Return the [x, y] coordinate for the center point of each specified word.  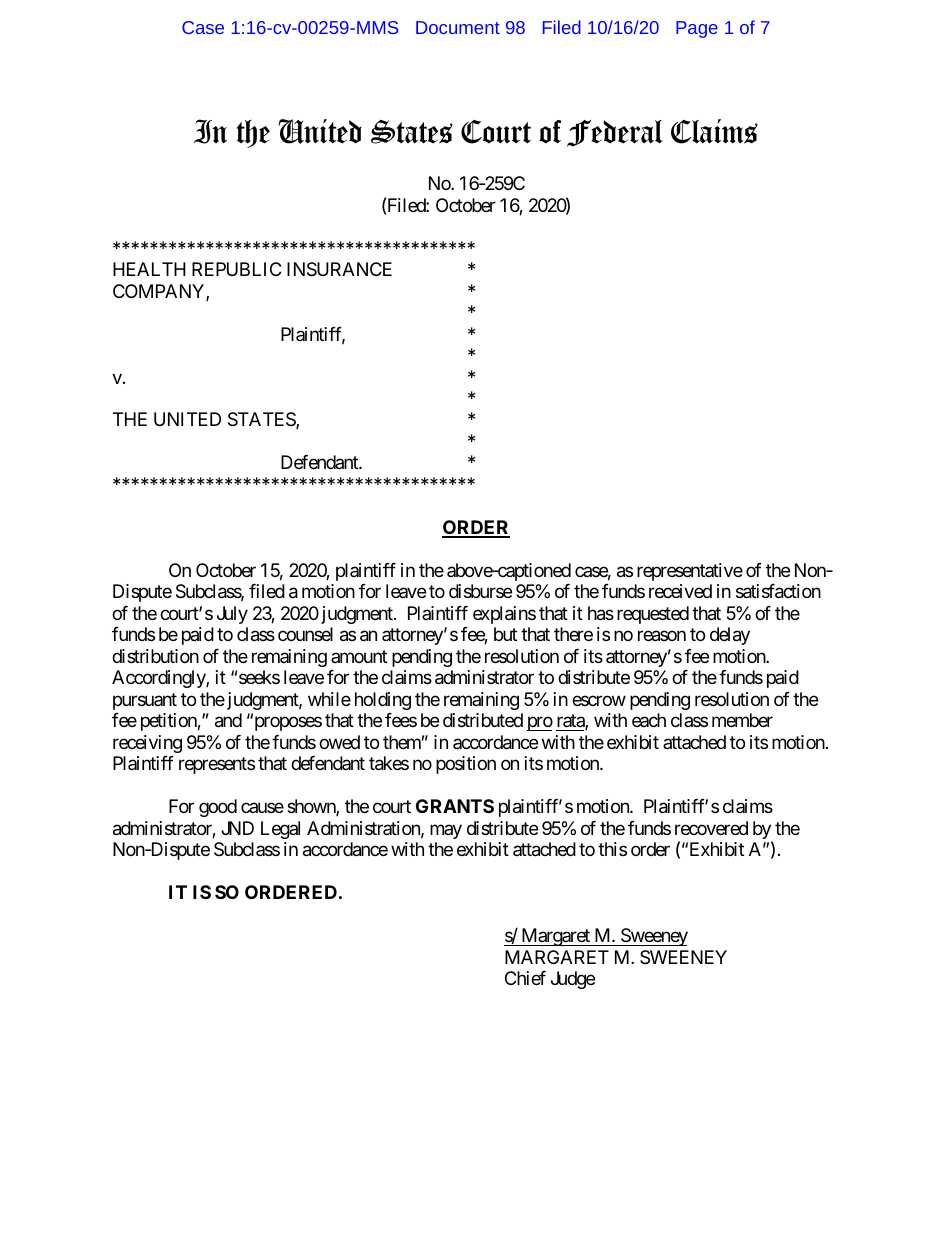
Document [458, 27]
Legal [280, 830]
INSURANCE [339, 269]
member [742, 720]
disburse [480, 591]
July [232, 615]
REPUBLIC [236, 269]
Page [697, 29]
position [466, 765]
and [228, 720]
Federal [615, 133]
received [680, 591]
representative [690, 572]
